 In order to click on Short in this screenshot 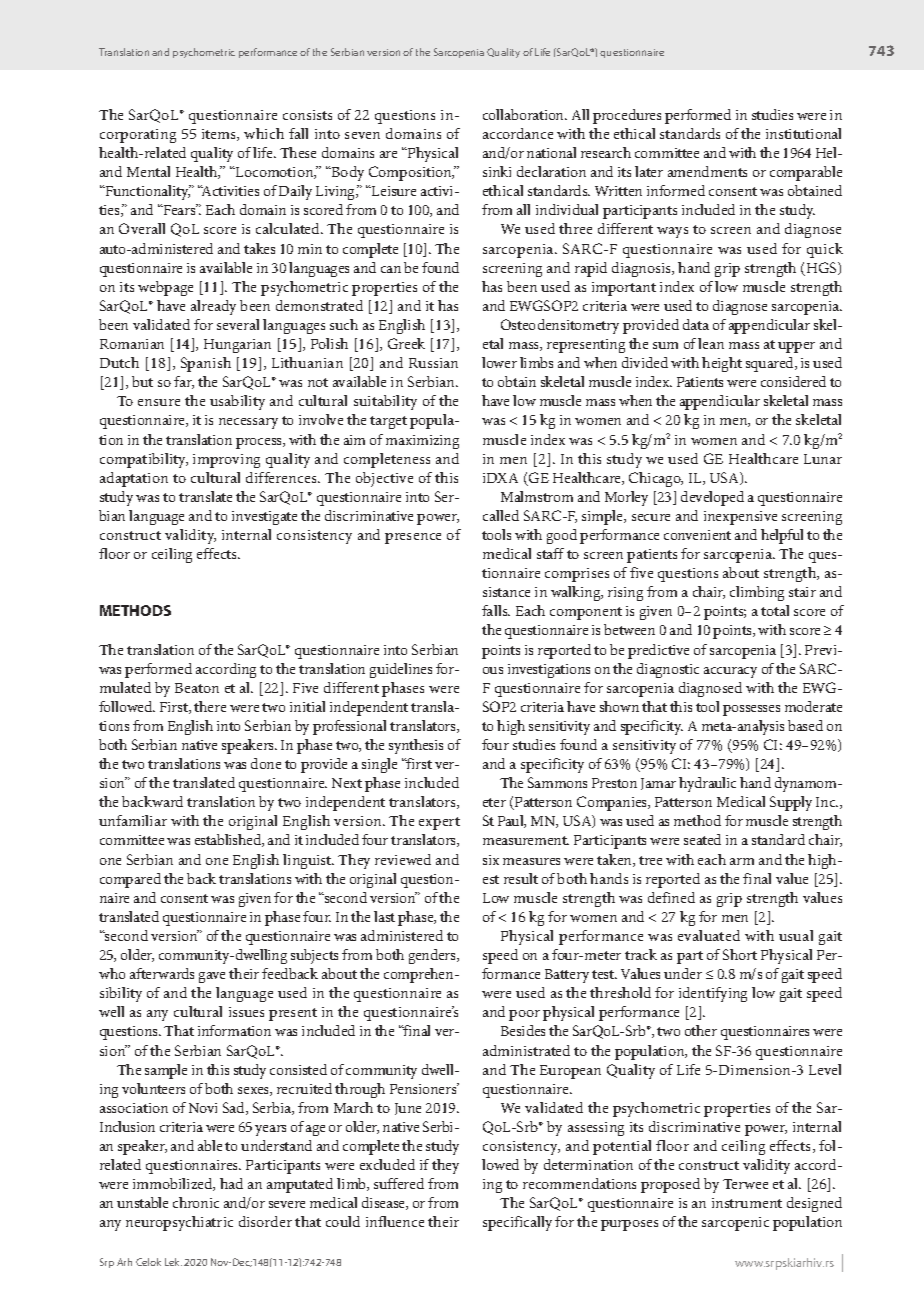, I will do `click(740, 954)`.
